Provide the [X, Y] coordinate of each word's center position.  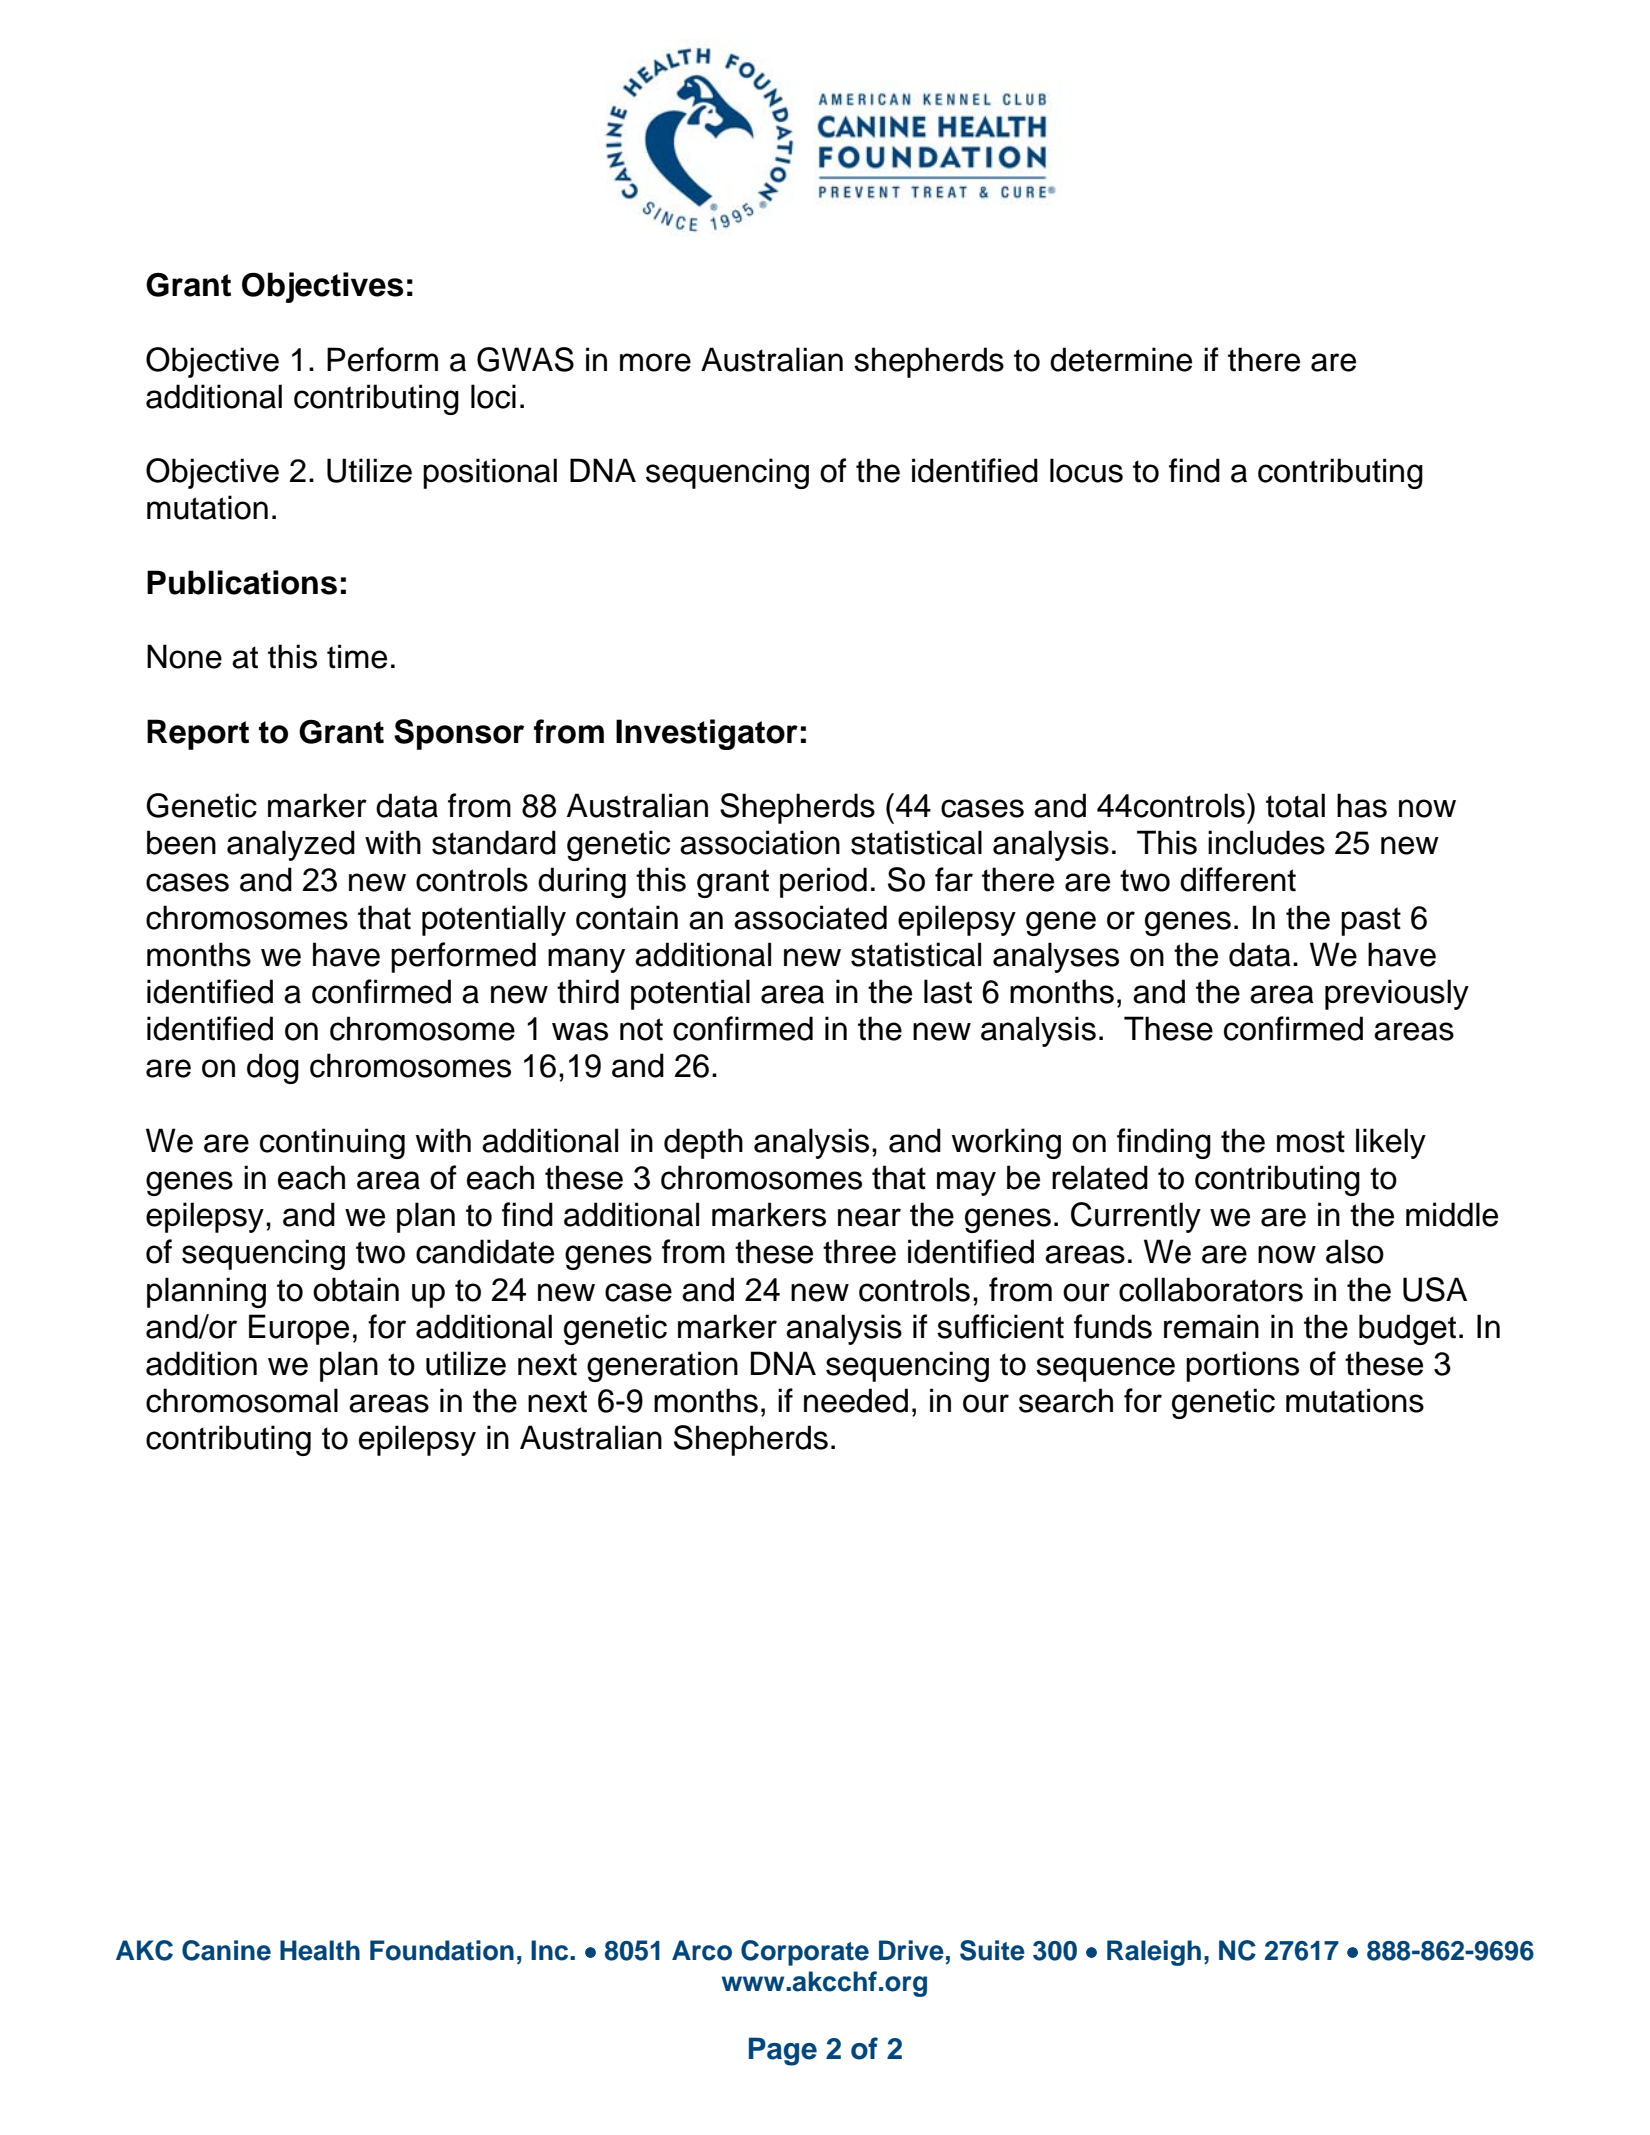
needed [856, 1400]
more [655, 362]
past [1371, 921]
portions [1242, 1366]
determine [1121, 359]
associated [810, 917]
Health [320, 1950]
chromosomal [242, 1400]
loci [493, 396]
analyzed [291, 845]
